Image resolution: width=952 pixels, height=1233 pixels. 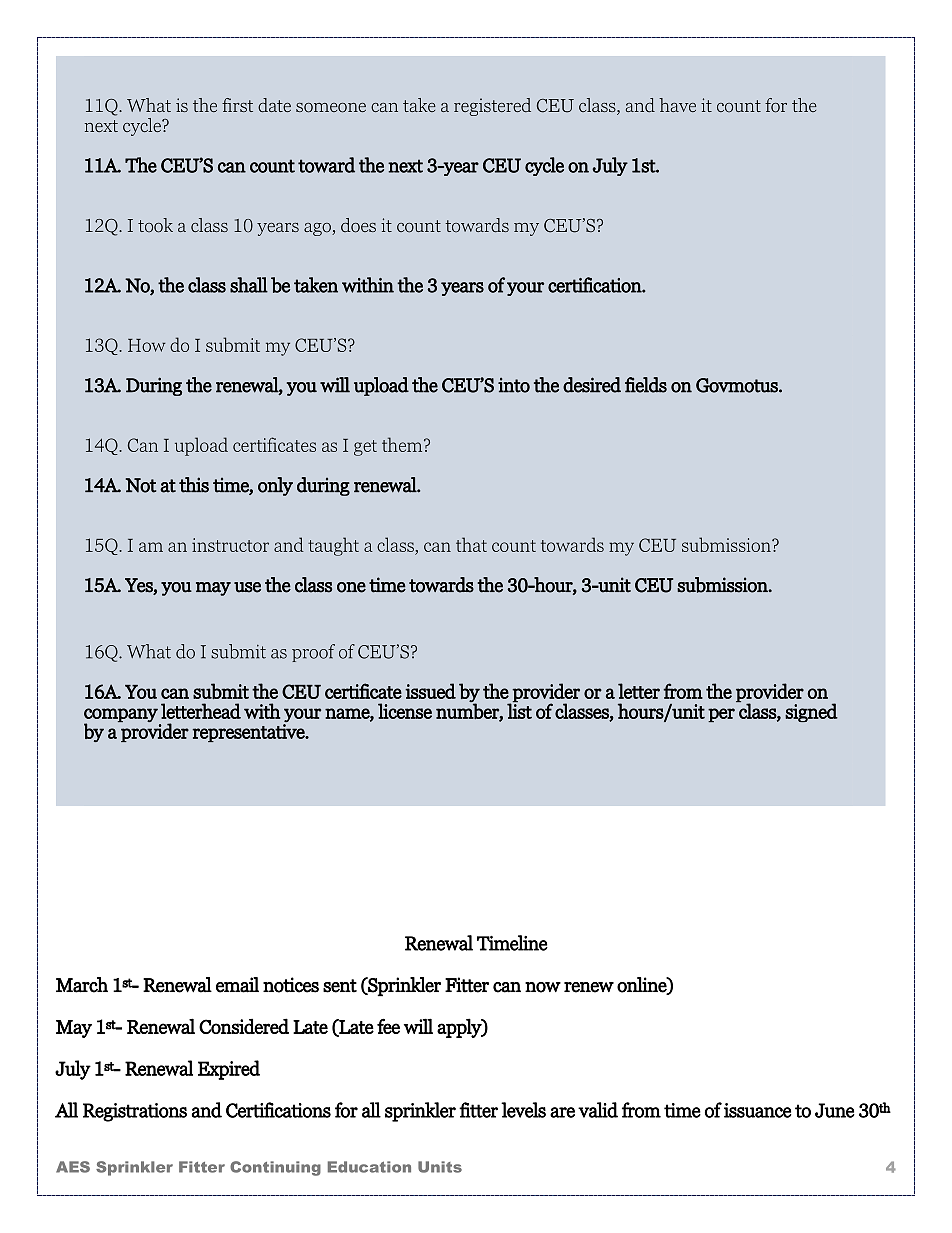 What do you see at coordinates (194, 485) in the screenshot?
I see `this` at bounding box center [194, 485].
